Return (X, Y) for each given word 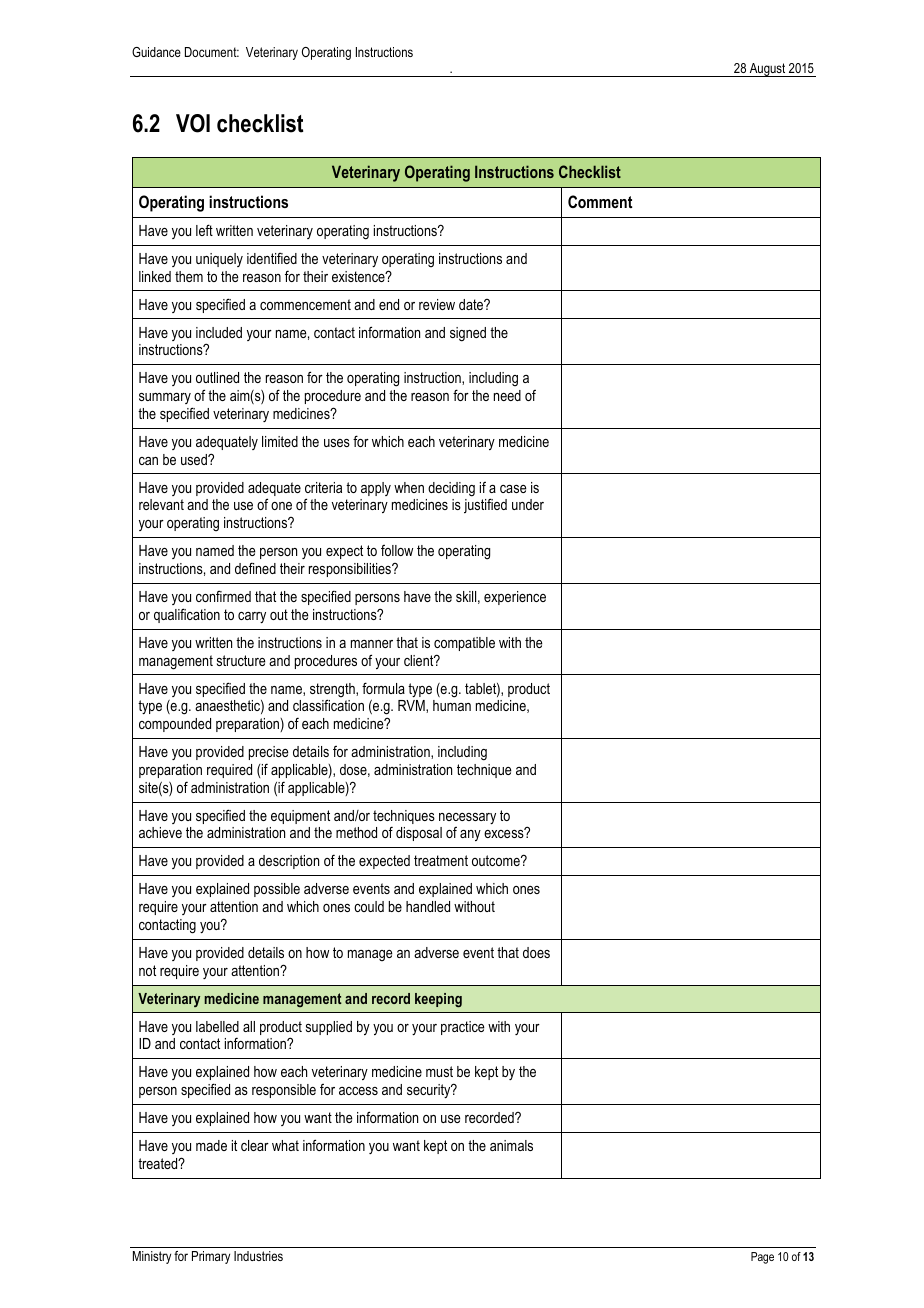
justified (485, 506)
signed (468, 334)
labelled (217, 1026)
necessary (467, 818)
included (219, 332)
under (528, 504)
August (768, 70)
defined (255, 568)
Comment (600, 201)
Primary (211, 1257)
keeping (438, 1000)
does (536, 952)
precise (269, 753)
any (470, 835)
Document (212, 52)
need (507, 395)
